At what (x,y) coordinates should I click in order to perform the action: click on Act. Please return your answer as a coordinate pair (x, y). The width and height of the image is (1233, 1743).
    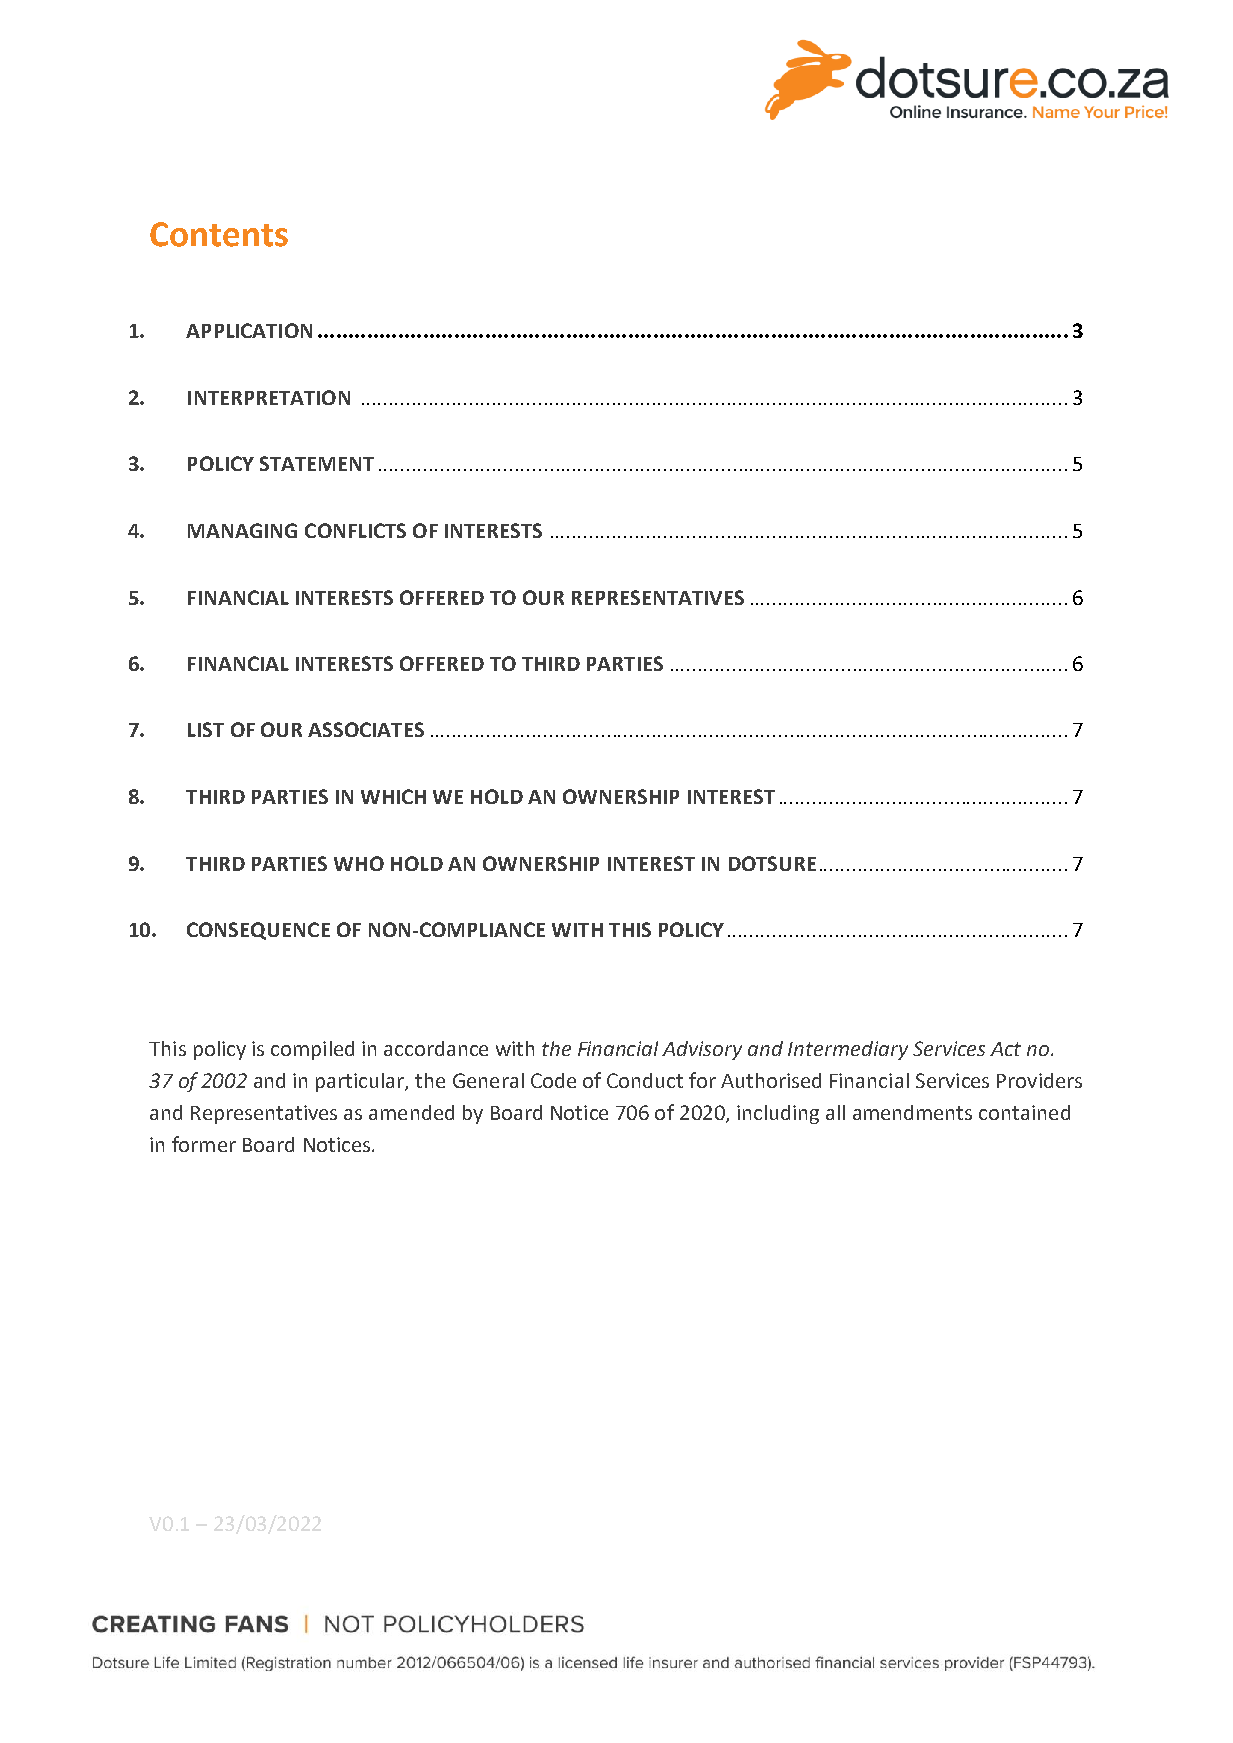
    Looking at the image, I should click on (1005, 1049).
